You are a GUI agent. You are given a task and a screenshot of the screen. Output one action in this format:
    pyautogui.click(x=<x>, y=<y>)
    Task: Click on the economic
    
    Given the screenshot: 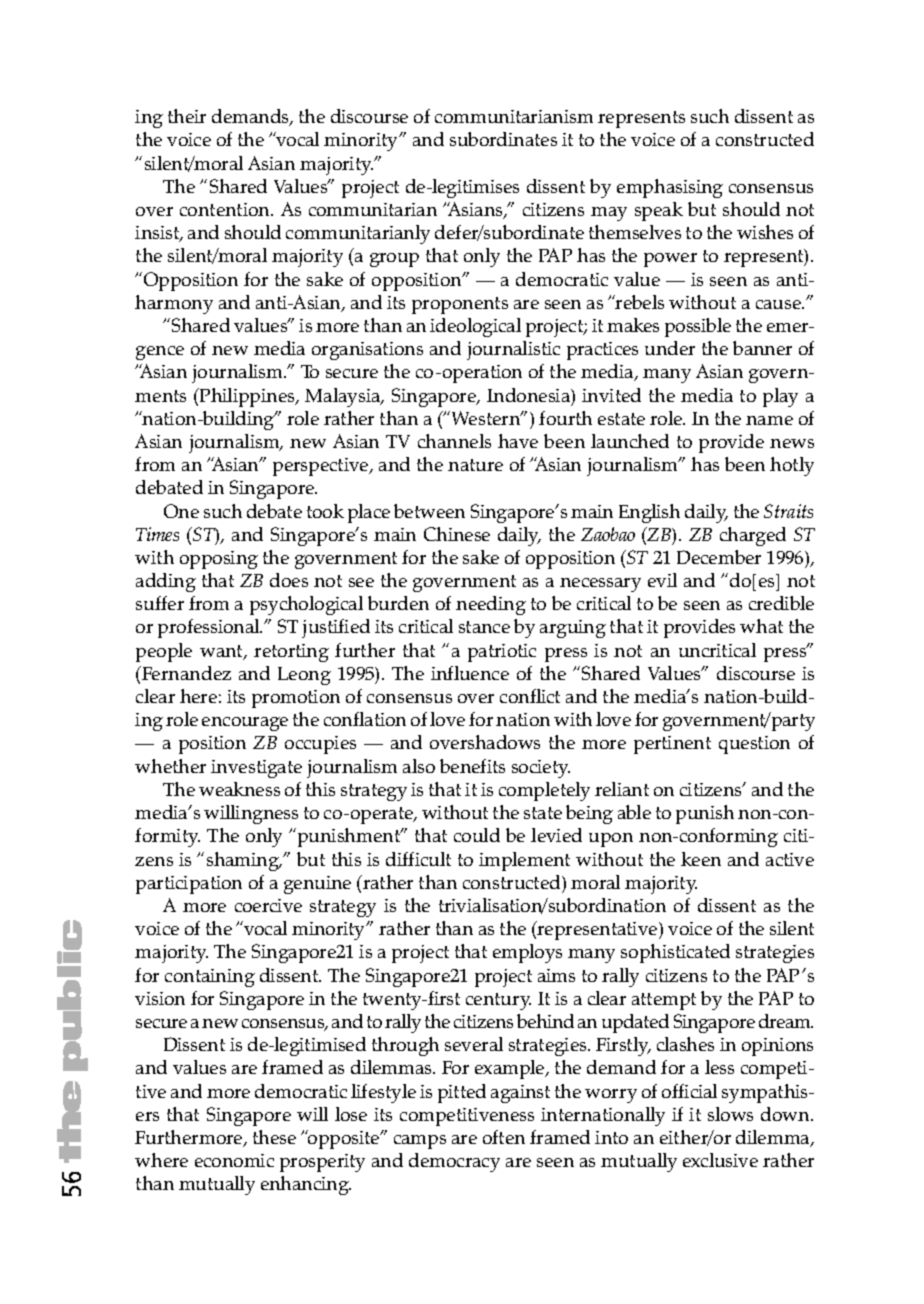 What is the action you would take?
    pyautogui.click(x=234, y=1160)
